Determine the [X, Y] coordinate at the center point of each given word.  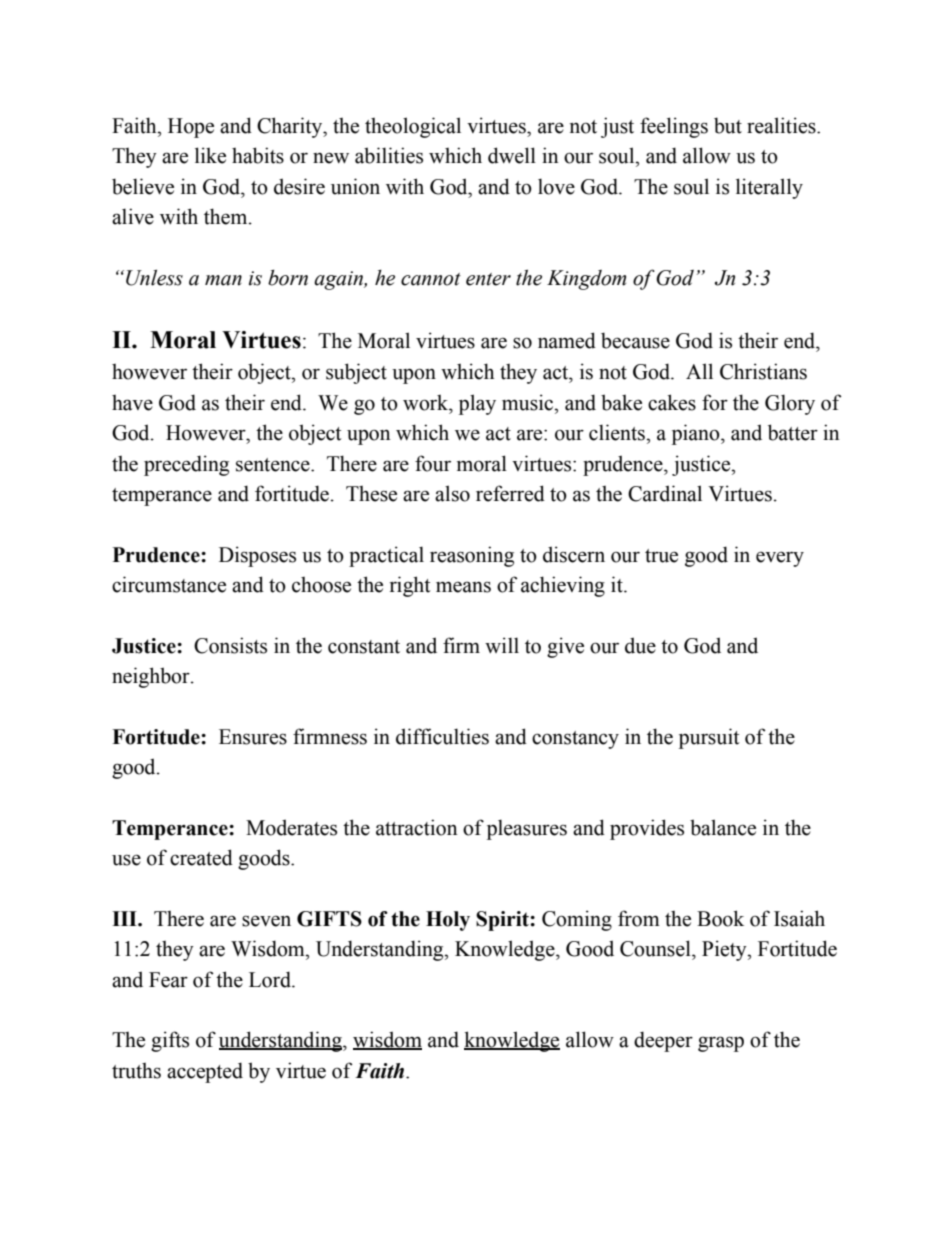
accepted [205, 1072]
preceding [186, 465]
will [502, 645]
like [210, 155]
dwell [512, 155]
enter [488, 279]
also [452, 493]
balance [723, 827]
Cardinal [665, 493]
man [223, 280]
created [201, 857]
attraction [417, 827]
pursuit [709, 738]
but [728, 125]
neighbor [152, 677]
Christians [763, 371]
